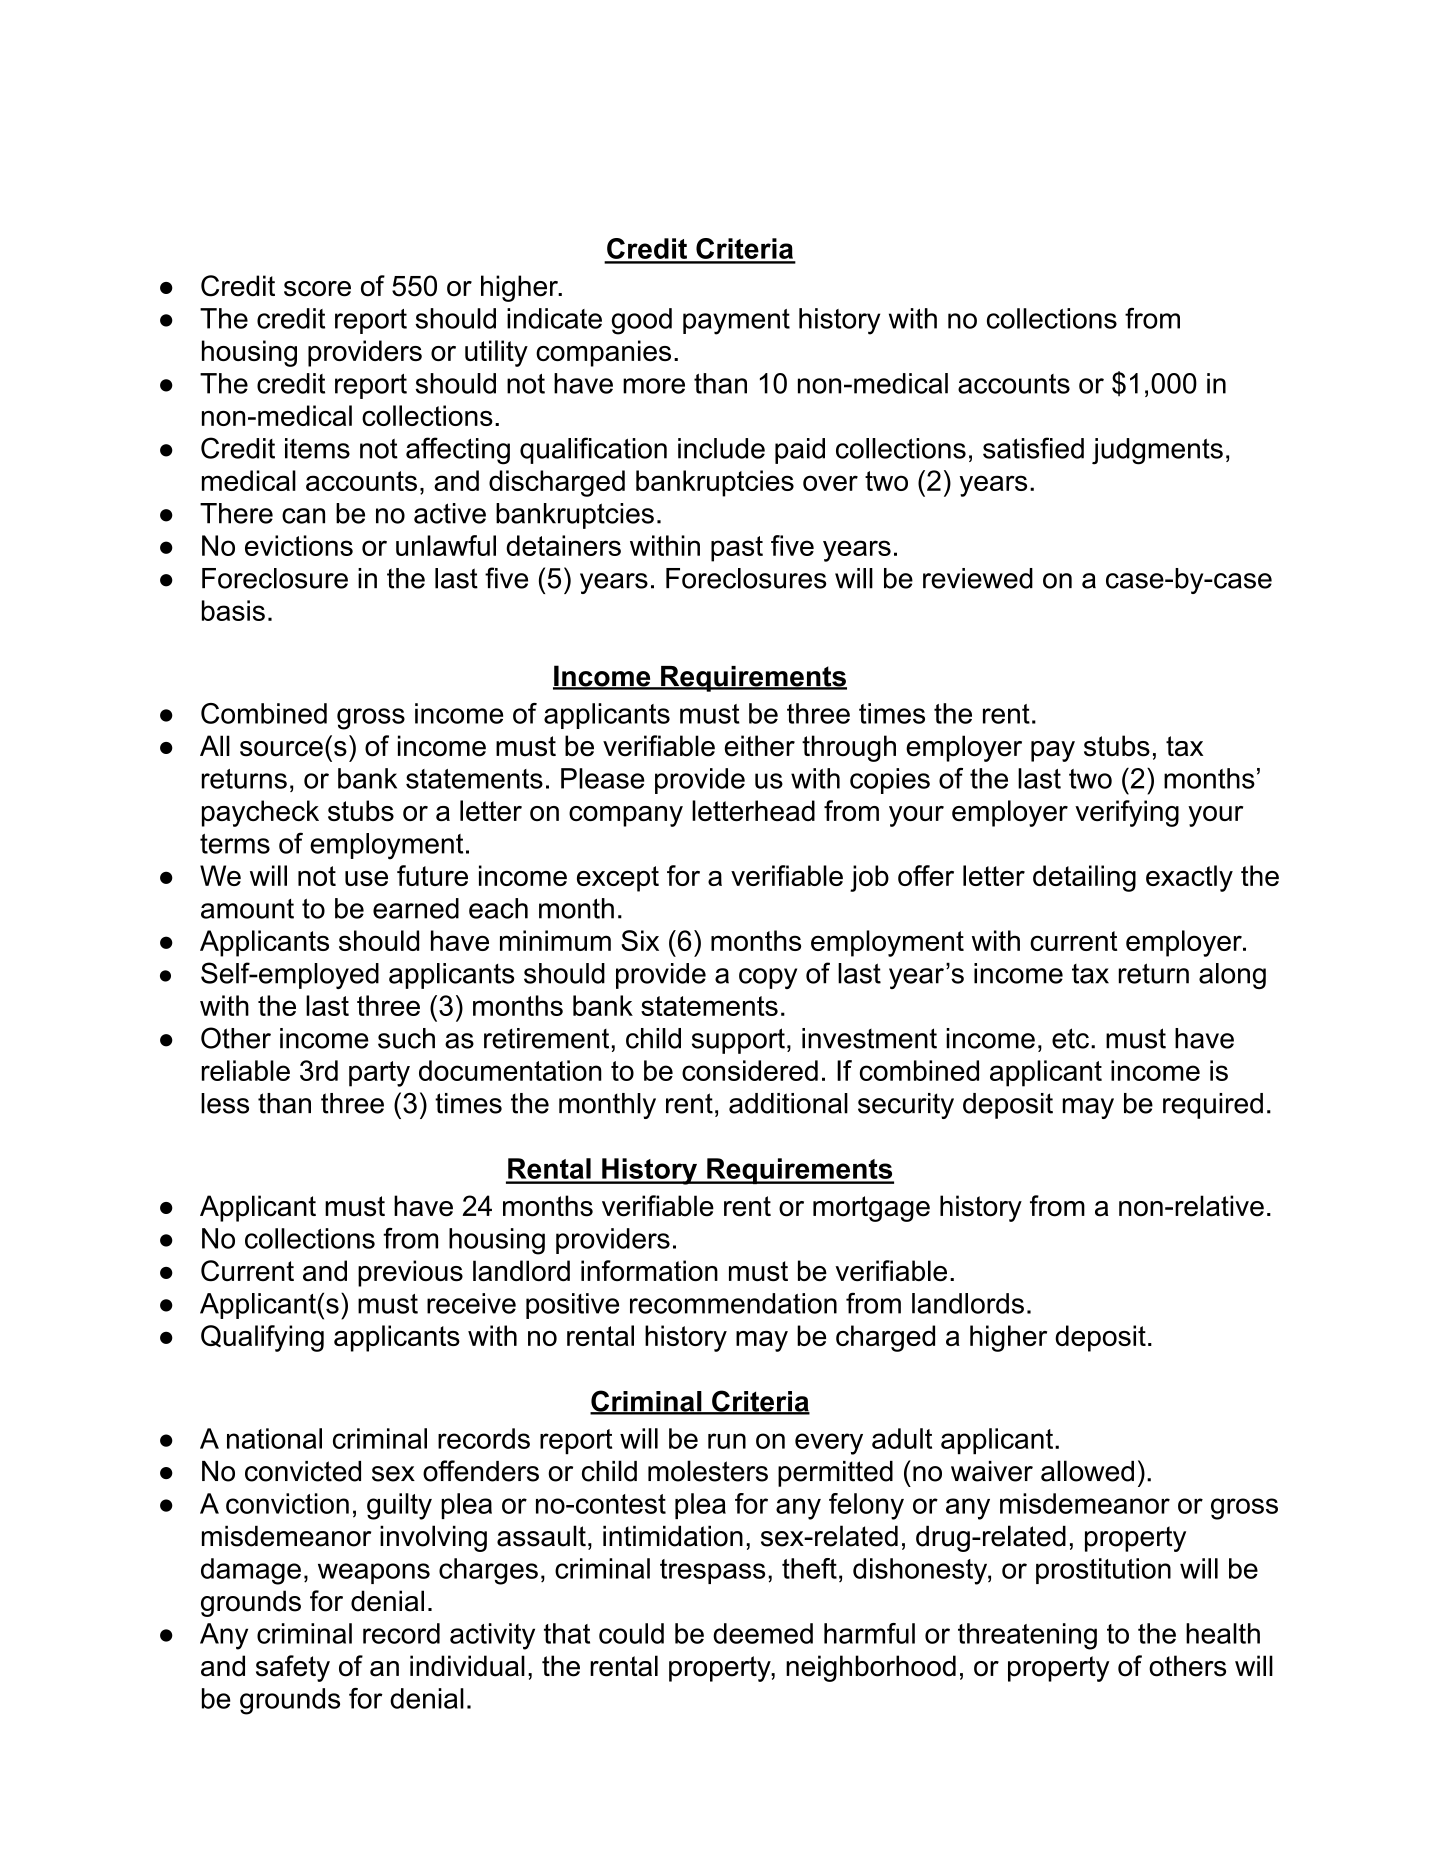 This screenshot has height=1864, width=1440. Describe the element at coordinates (763, 1633) in the screenshot. I see `deemed` at that location.
